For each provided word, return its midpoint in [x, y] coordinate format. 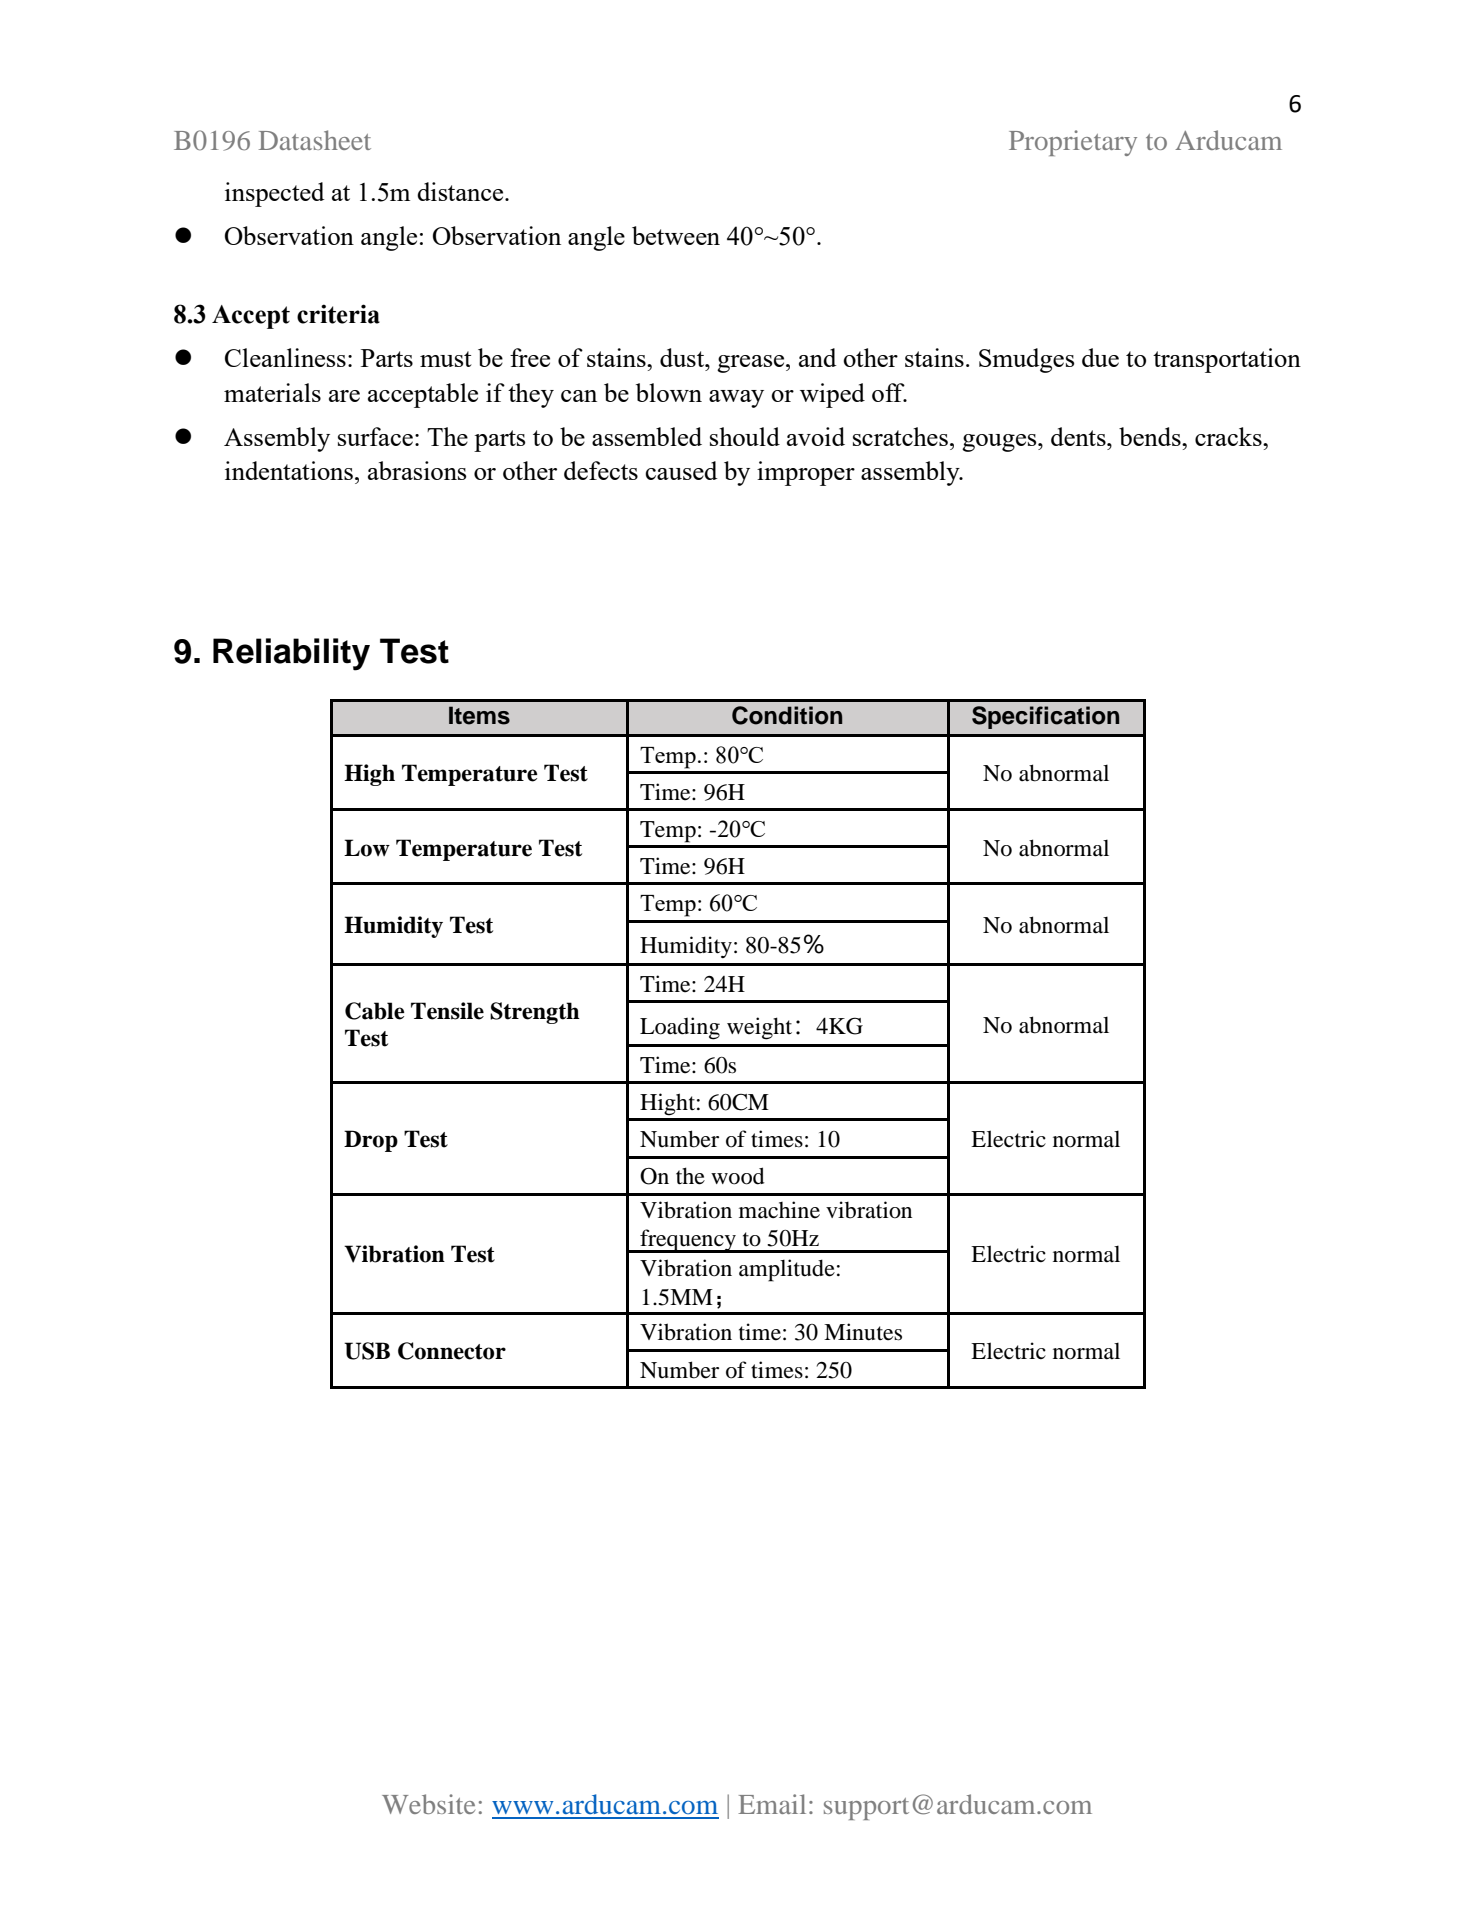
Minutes [863, 1332]
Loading [680, 1028]
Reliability [291, 654]
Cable [375, 1011]
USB [367, 1351]
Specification [1045, 717]
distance [461, 191]
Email [772, 1804]
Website [428, 1804]
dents [1079, 436]
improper [806, 473]
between [676, 235]
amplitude [787, 1270]
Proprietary [1073, 143]
